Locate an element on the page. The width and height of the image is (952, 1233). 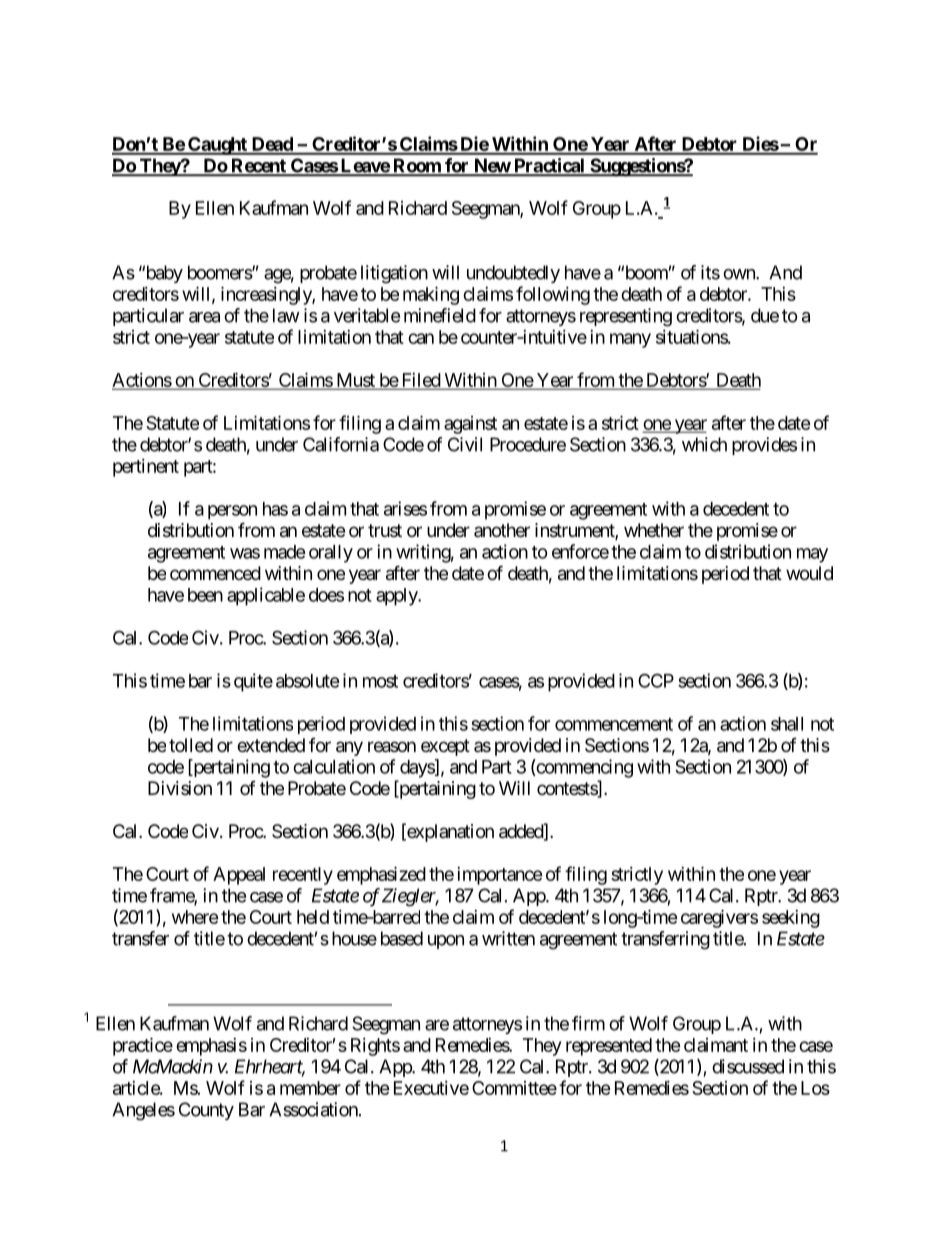
discussed is located at coordinates (748, 1066).
